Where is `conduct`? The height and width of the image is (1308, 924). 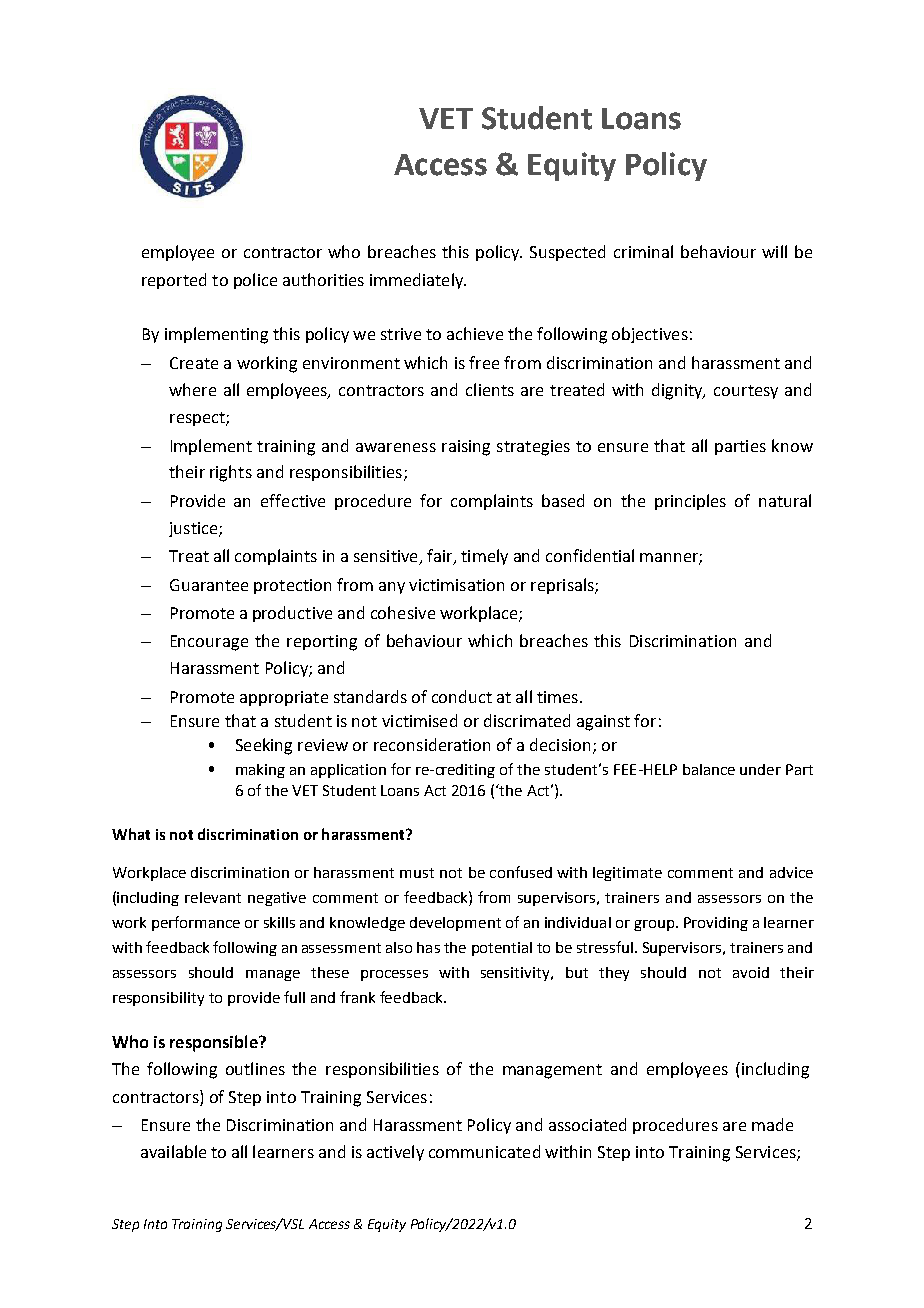
conduct is located at coordinates (462, 696).
